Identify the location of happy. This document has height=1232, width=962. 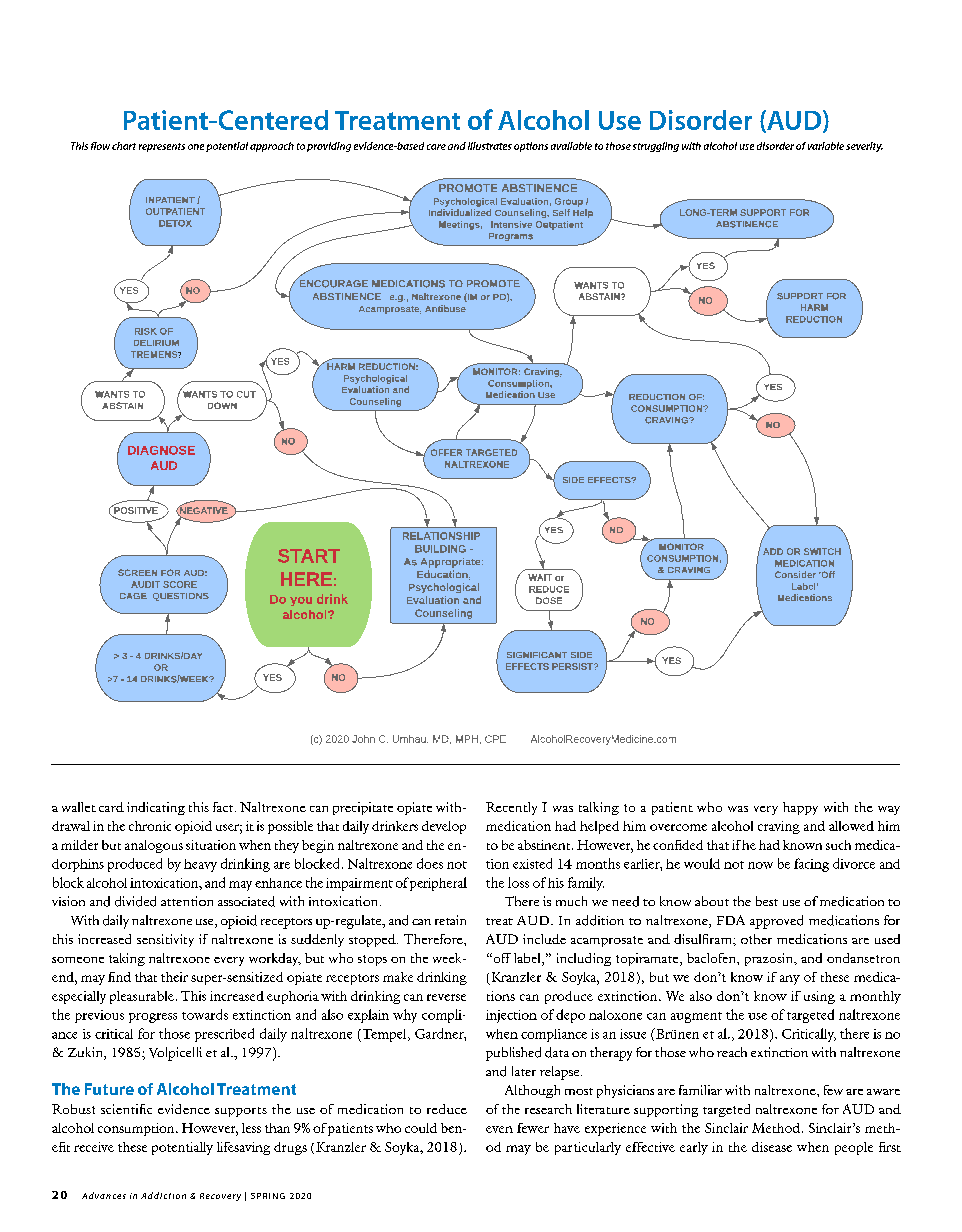
(800, 808).
